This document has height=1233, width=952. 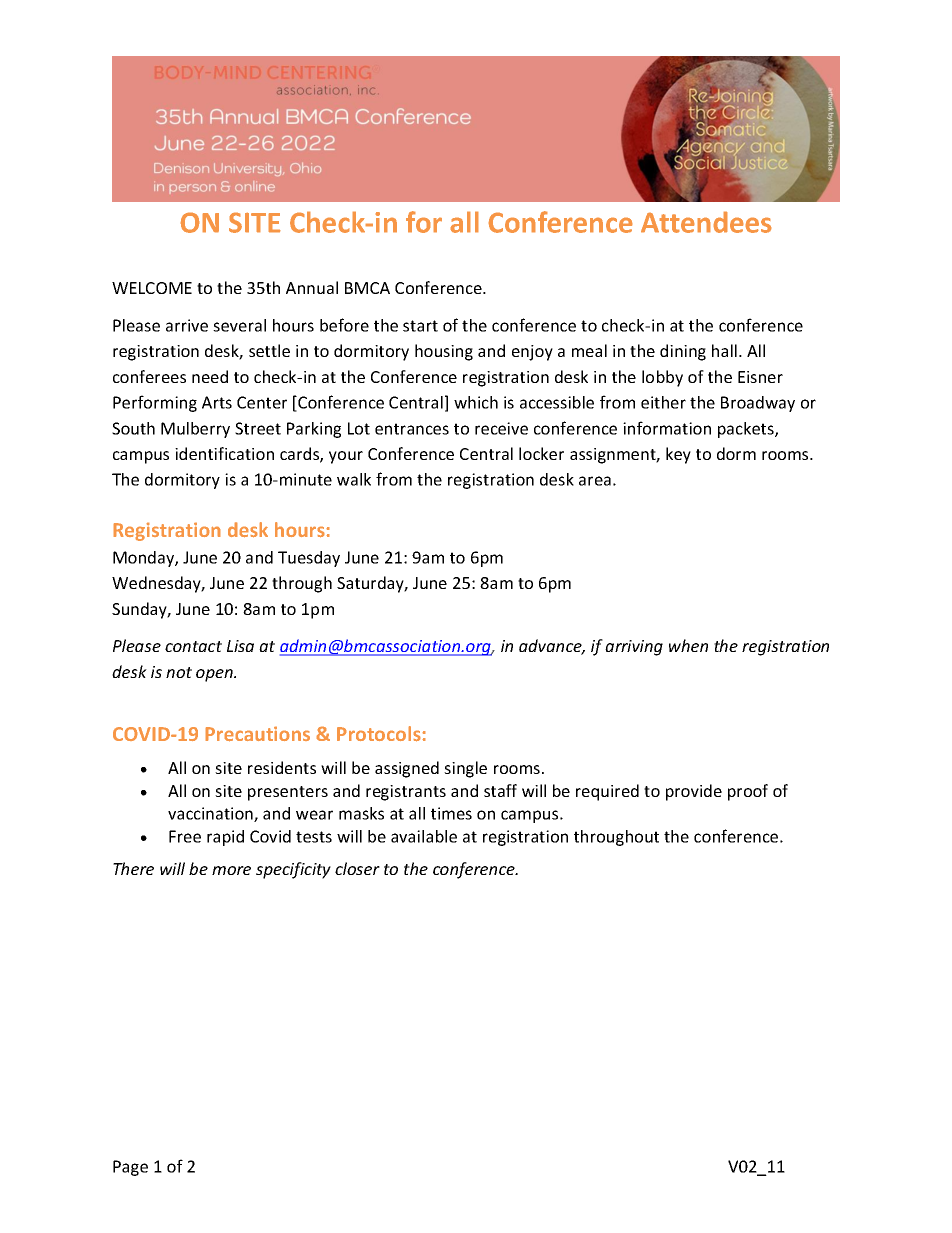 What do you see at coordinates (357, 868) in the document?
I see `closer` at bounding box center [357, 868].
